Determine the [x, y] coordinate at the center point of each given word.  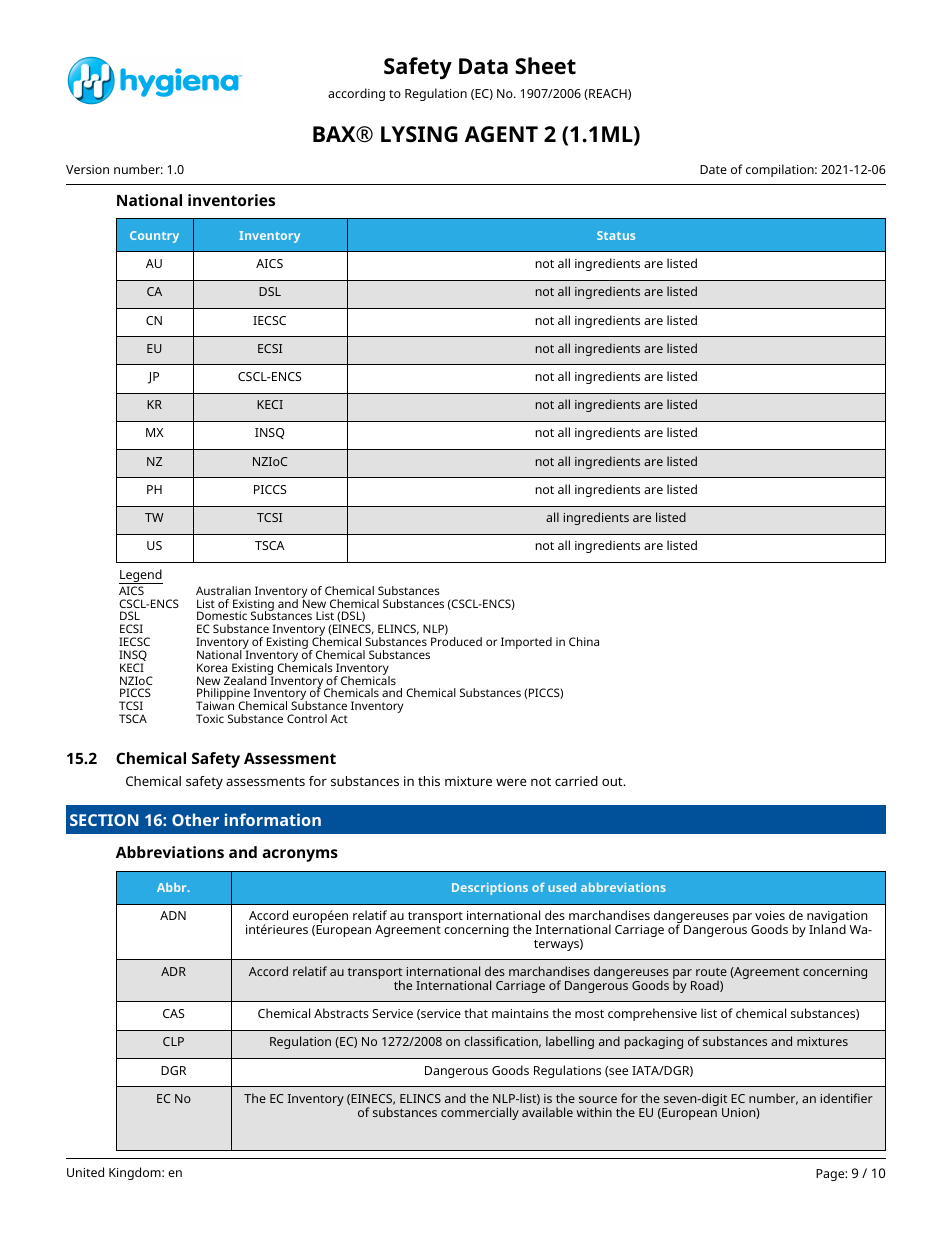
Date [713, 169]
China [584, 641]
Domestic [222, 615]
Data [483, 66]
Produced [456, 641]
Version [87, 169]
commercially [480, 1113]
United [85, 1172]
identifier [847, 1098]
